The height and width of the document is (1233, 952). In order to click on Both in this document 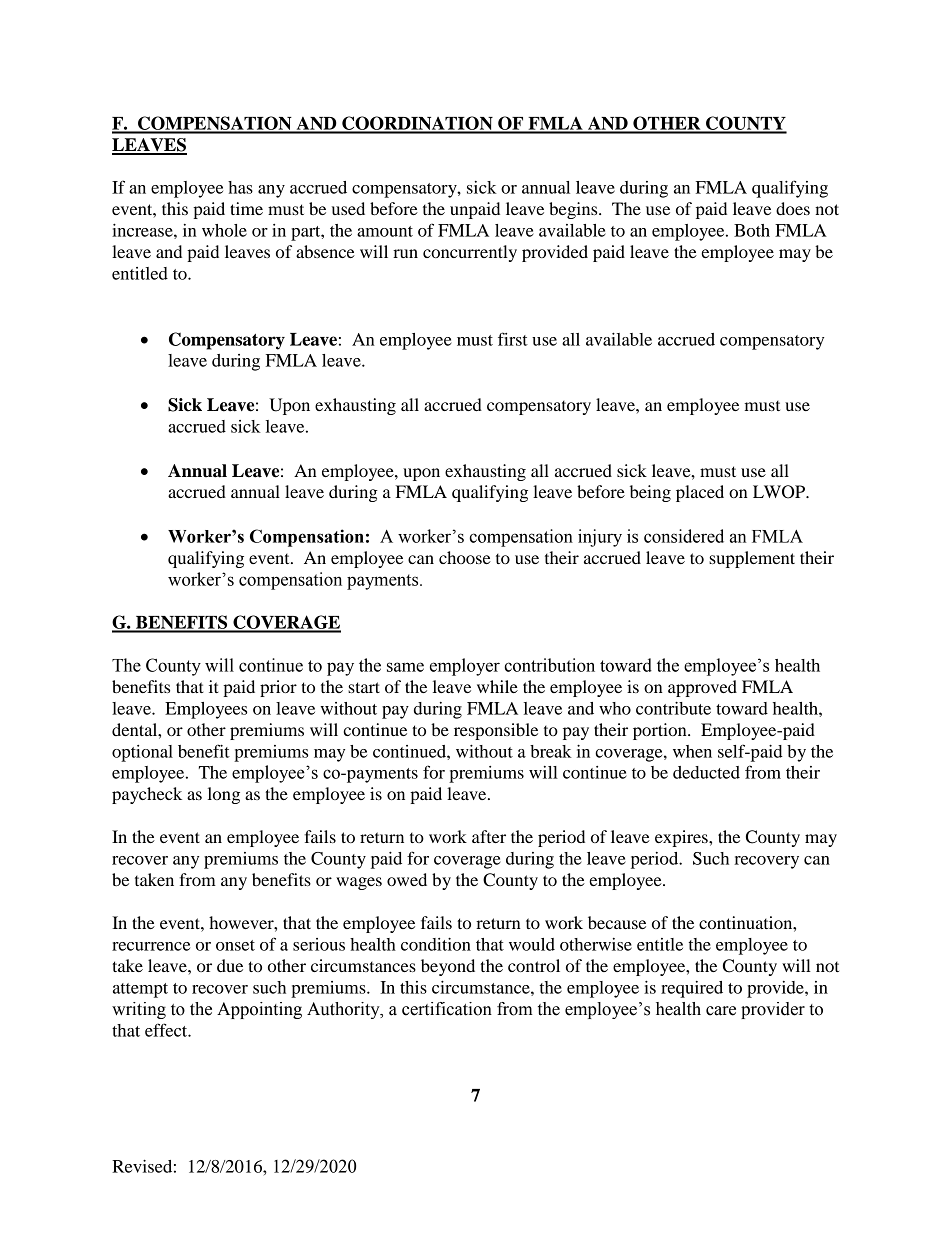, I will do `click(752, 230)`.
